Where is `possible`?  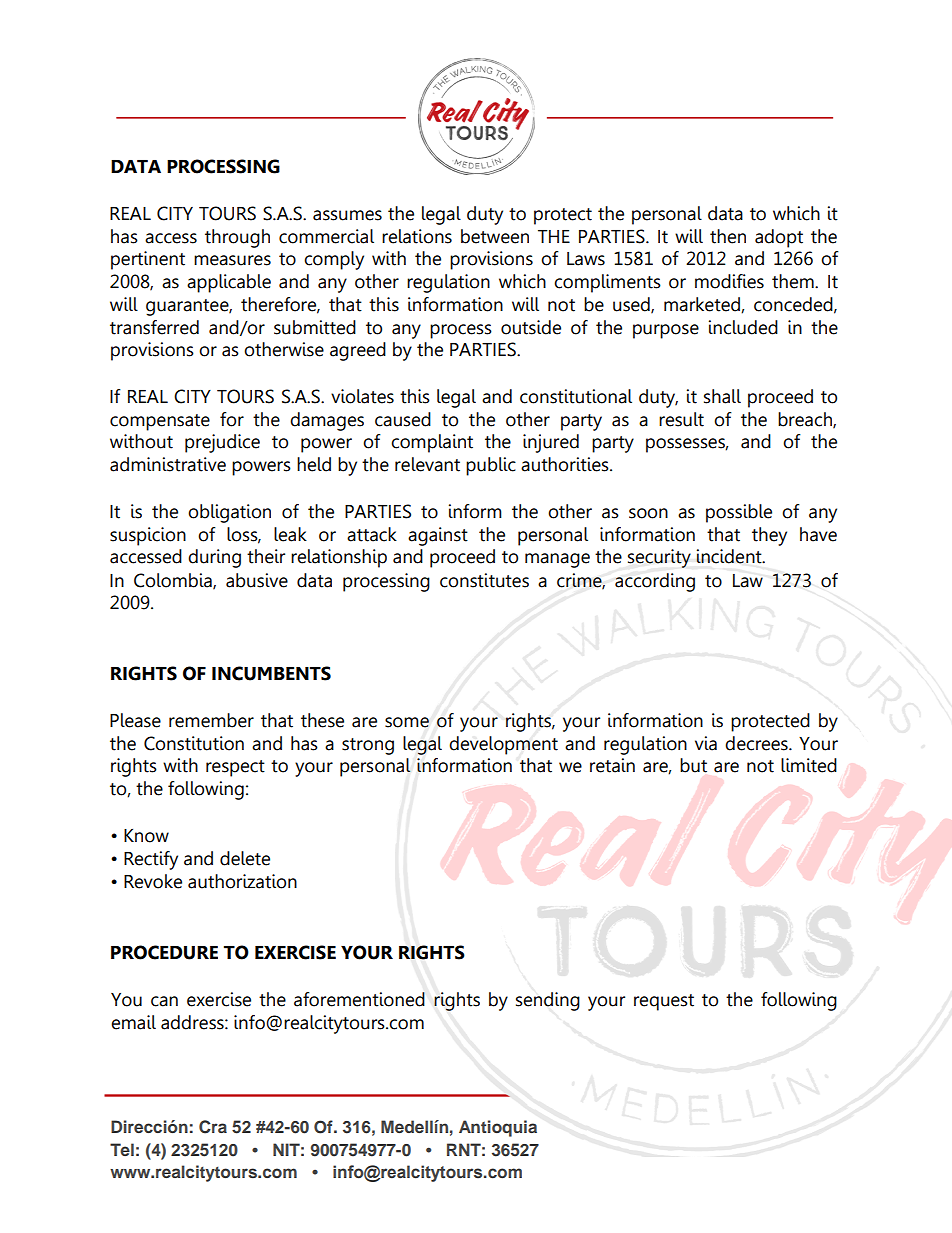 possible is located at coordinates (739, 513).
